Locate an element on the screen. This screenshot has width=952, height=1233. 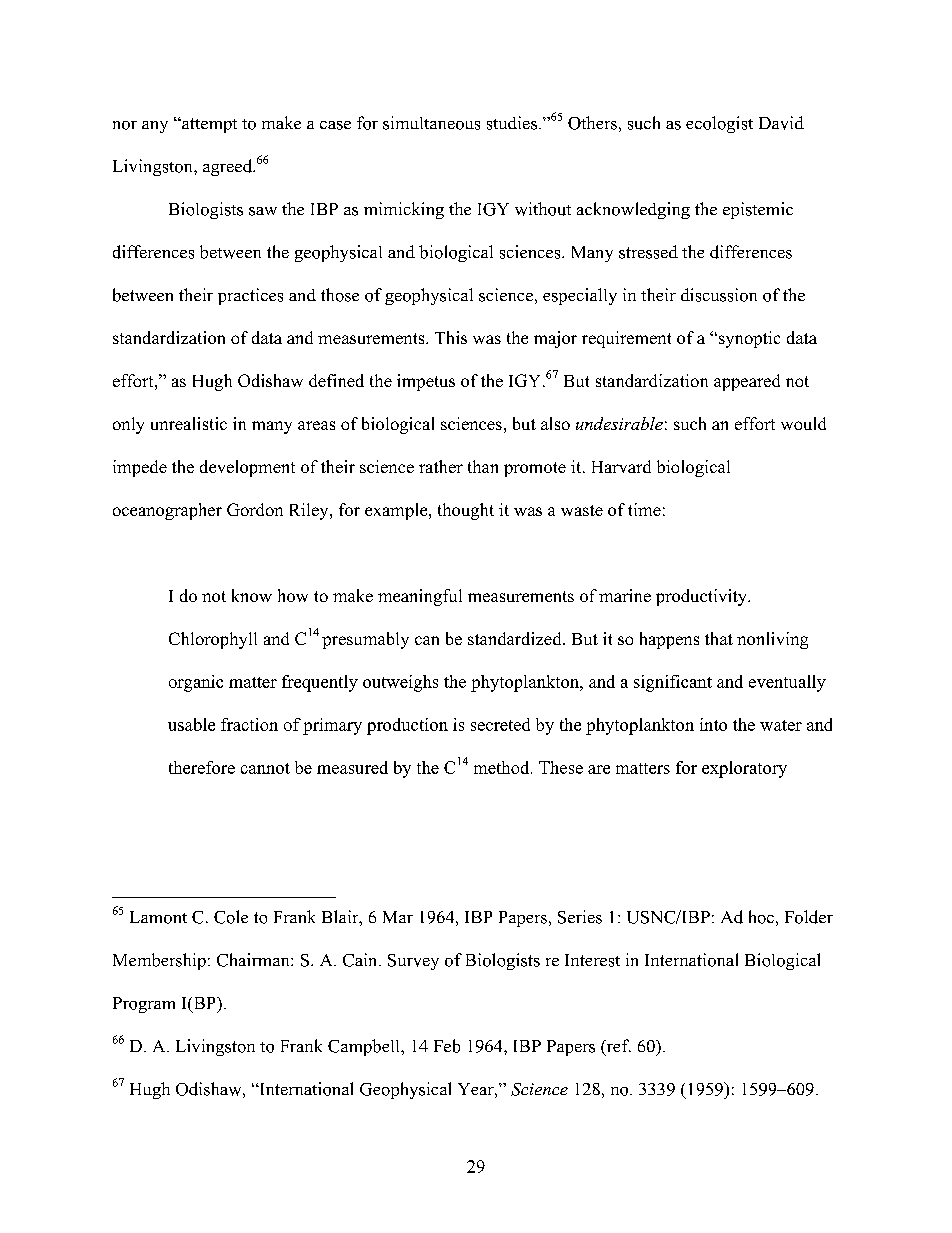
appeared is located at coordinates (747, 382).
